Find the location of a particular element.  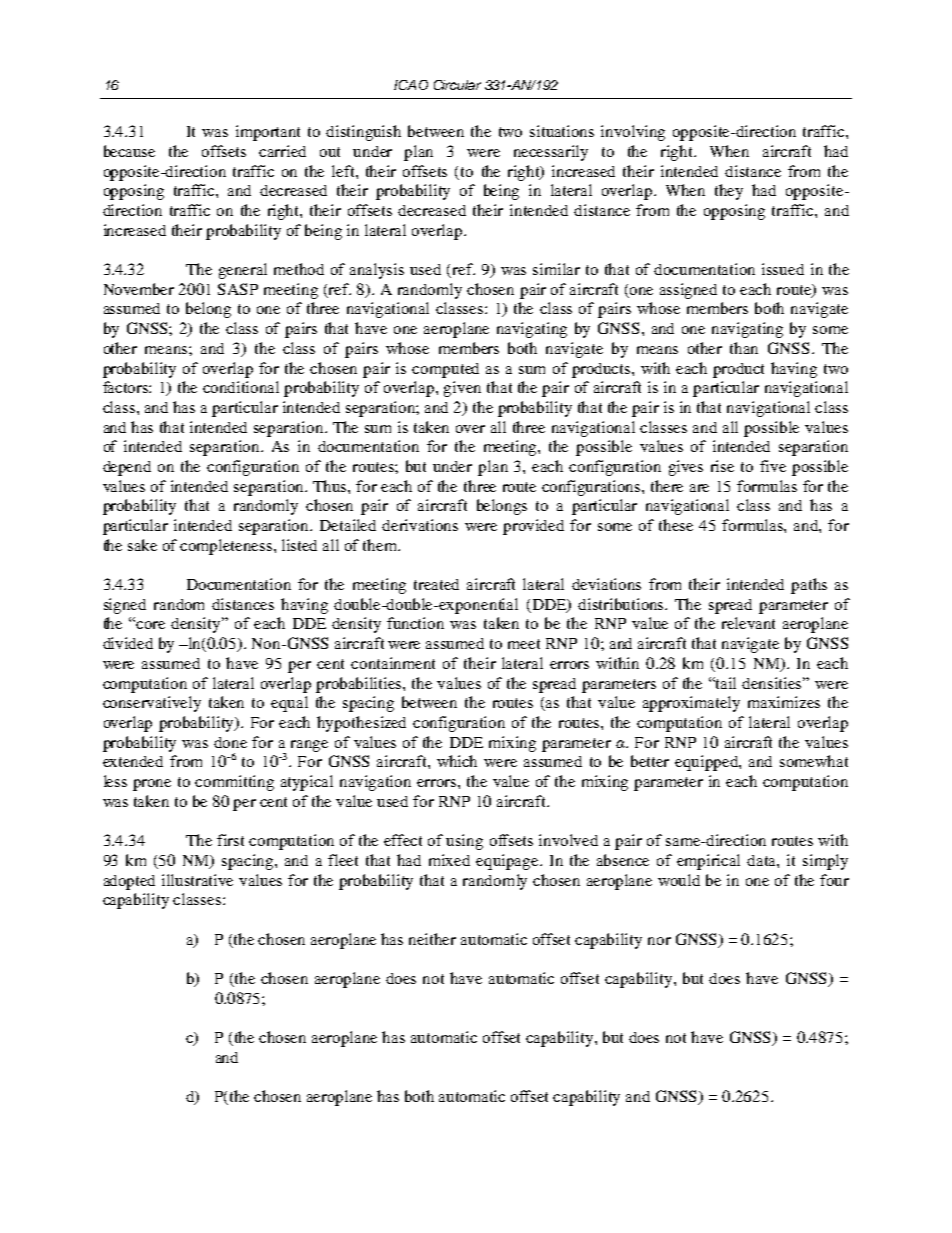

relevant is located at coordinates (748, 623).
